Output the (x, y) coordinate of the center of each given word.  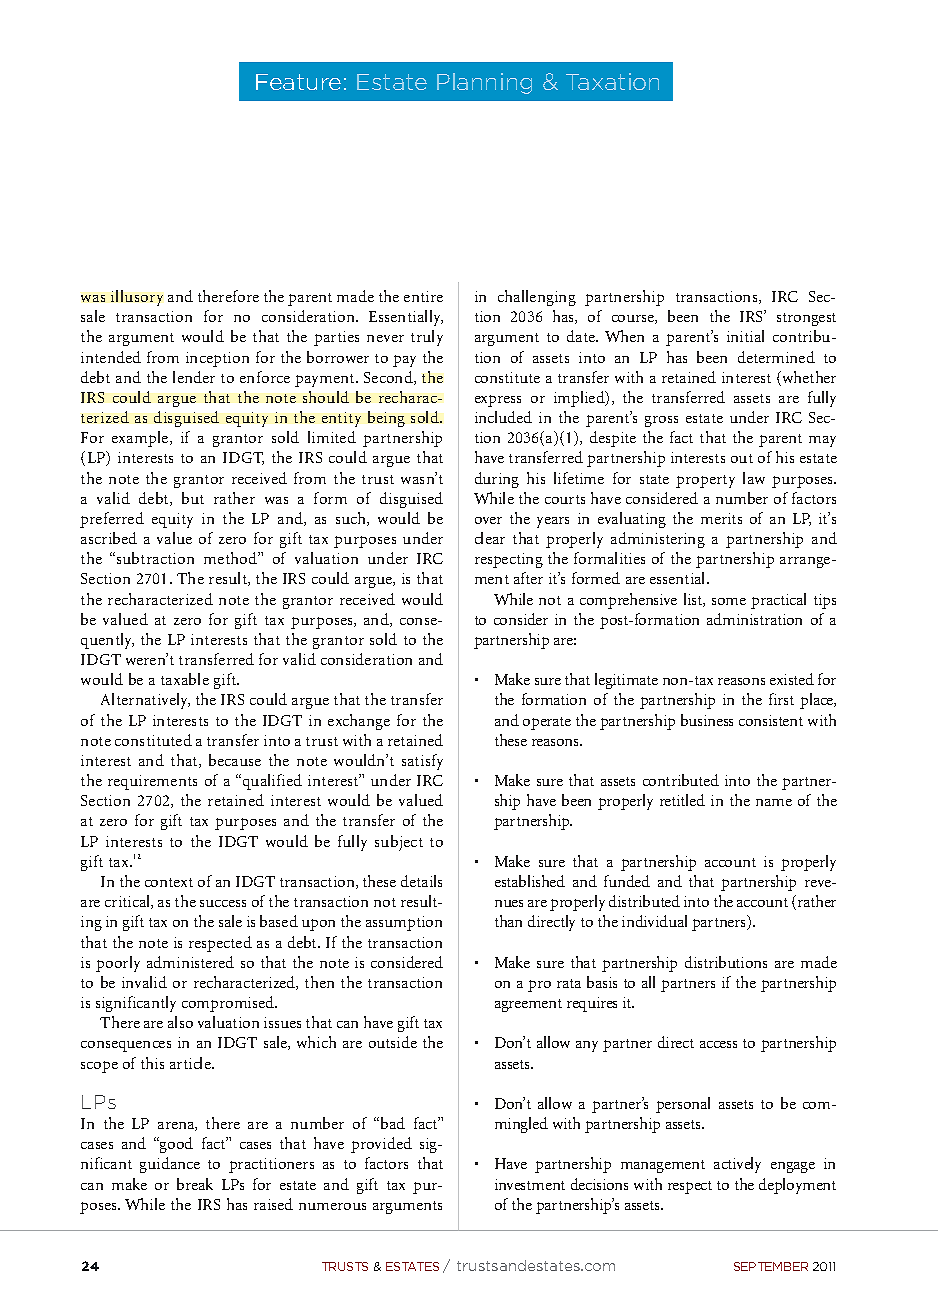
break (195, 1184)
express (498, 401)
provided (381, 1145)
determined (776, 357)
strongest (806, 319)
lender (194, 377)
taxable (185, 679)
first (781, 699)
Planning (484, 83)
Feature (298, 82)
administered (190, 962)
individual (654, 921)
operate (547, 723)
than (508, 921)
